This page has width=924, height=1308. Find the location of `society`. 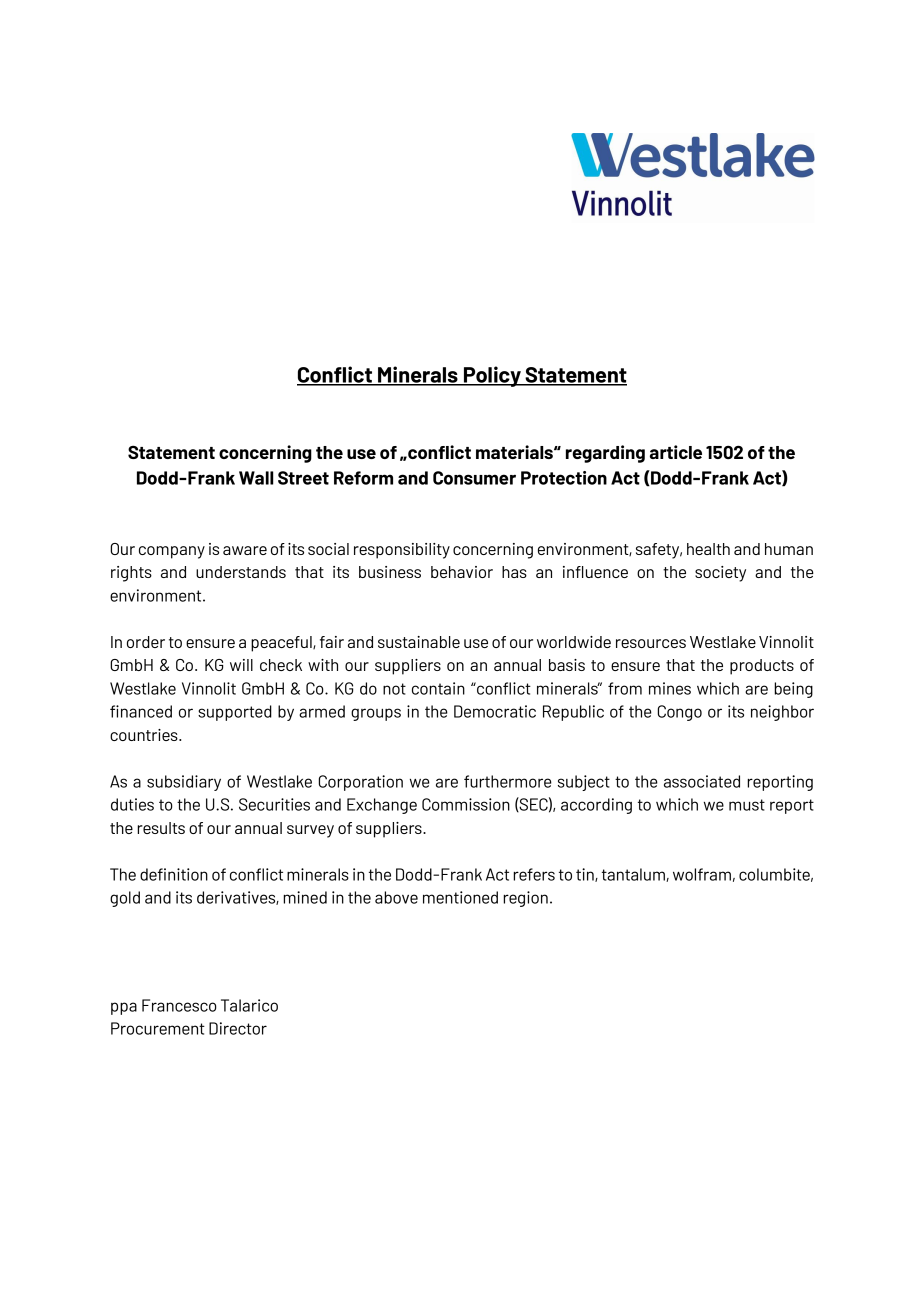

society is located at coordinates (720, 574).
